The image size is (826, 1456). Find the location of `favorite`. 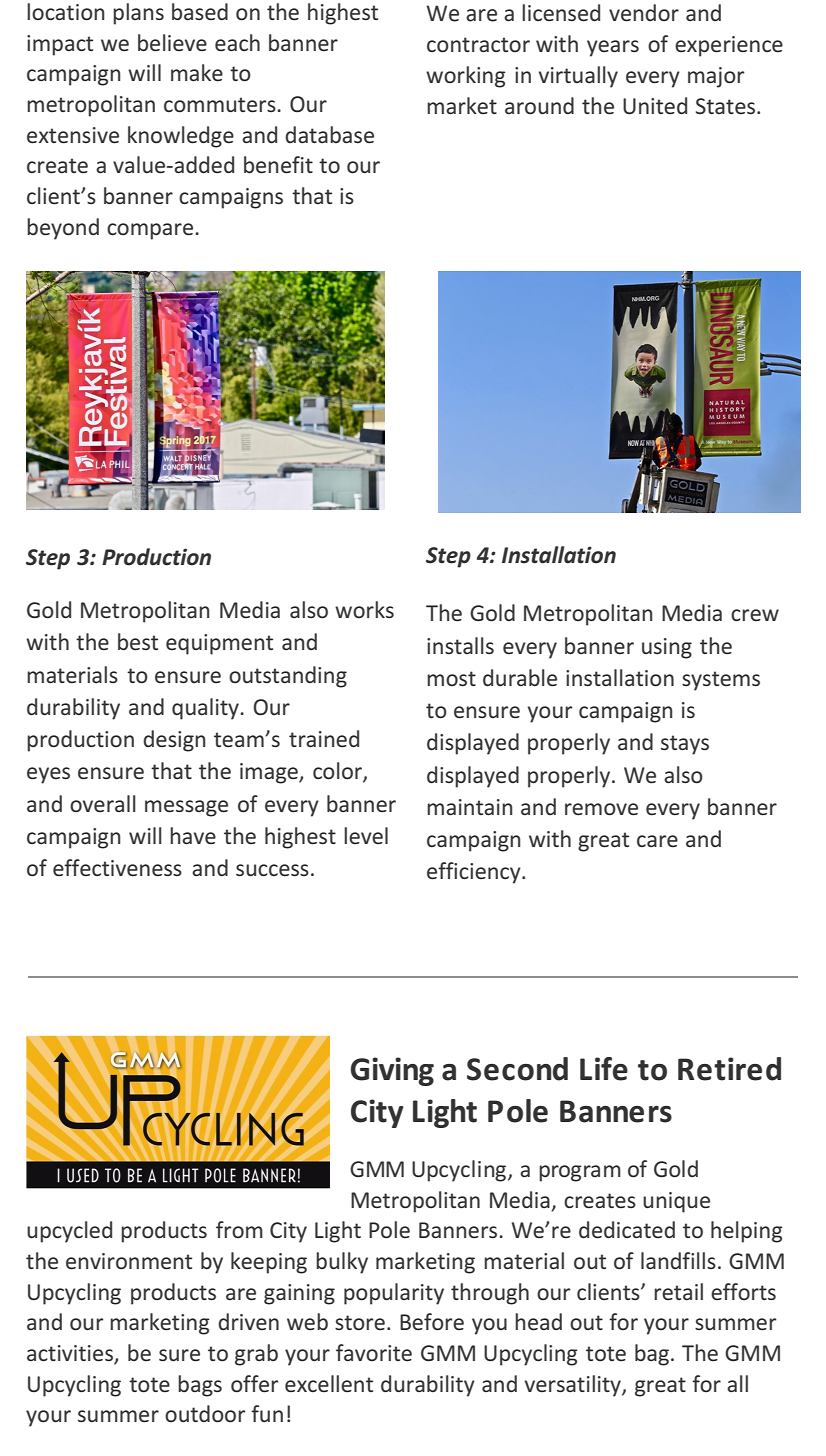

favorite is located at coordinates (374, 1352).
